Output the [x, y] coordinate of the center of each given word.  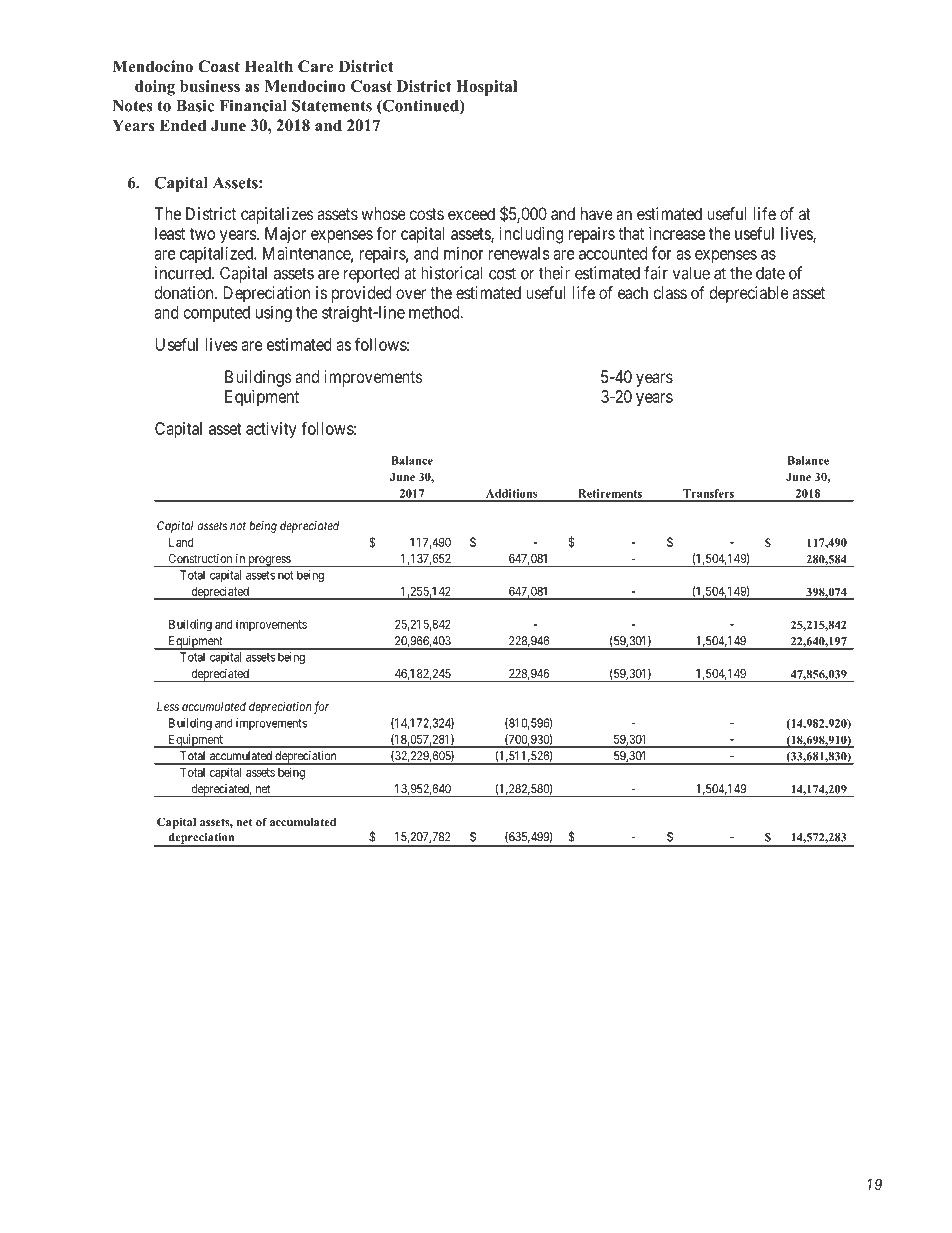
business [210, 86]
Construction [200, 558]
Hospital [486, 88]
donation [185, 292]
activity [271, 430]
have [597, 213]
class [670, 292]
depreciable [749, 294]
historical [451, 273]
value [691, 273]
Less [168, 706]
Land [181, 542]
